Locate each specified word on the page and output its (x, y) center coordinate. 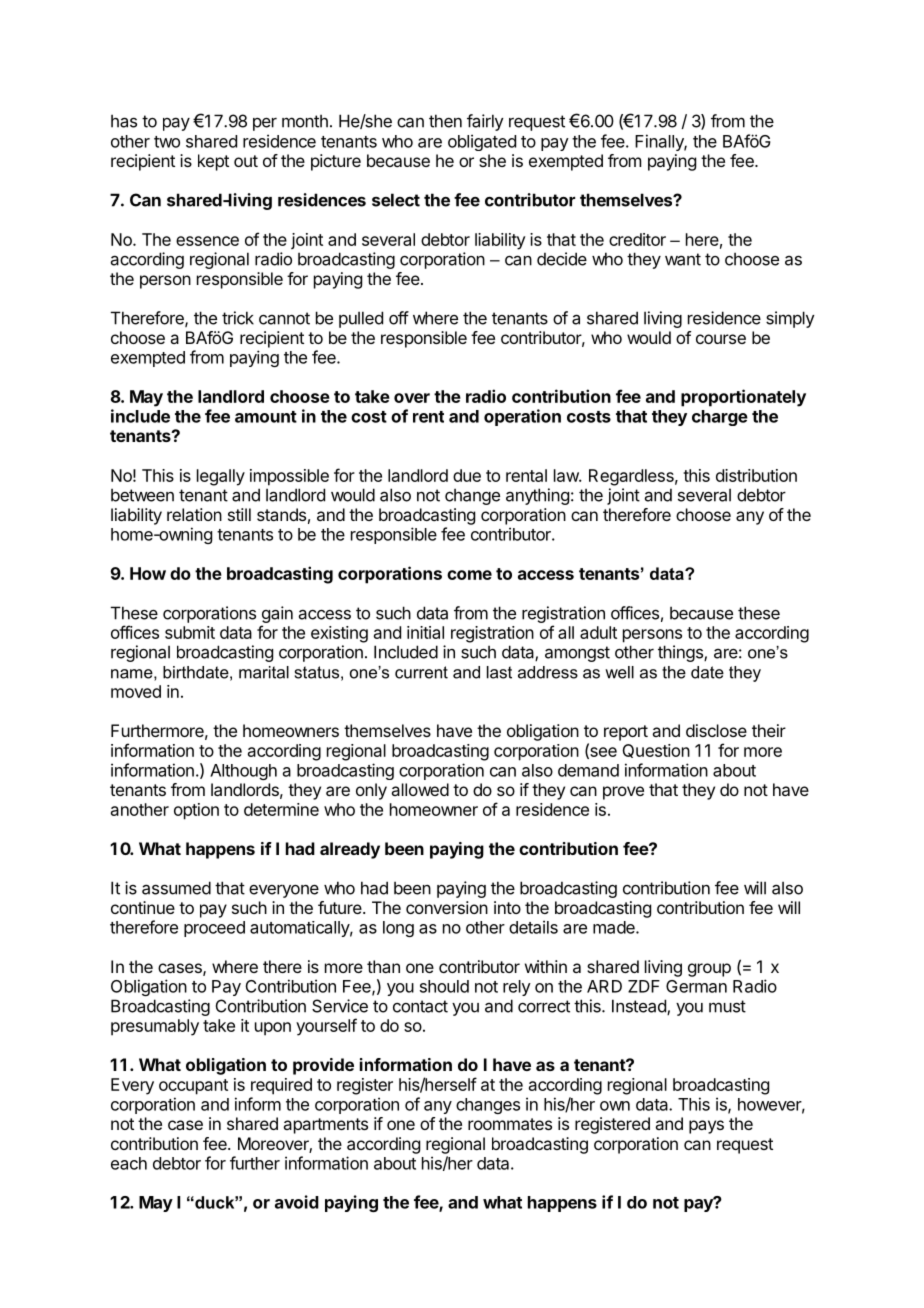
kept (213, 162)
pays (706, 1127)
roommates (510, 1124)
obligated (482, 142)
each (129, 1163)
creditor (637, 239)
